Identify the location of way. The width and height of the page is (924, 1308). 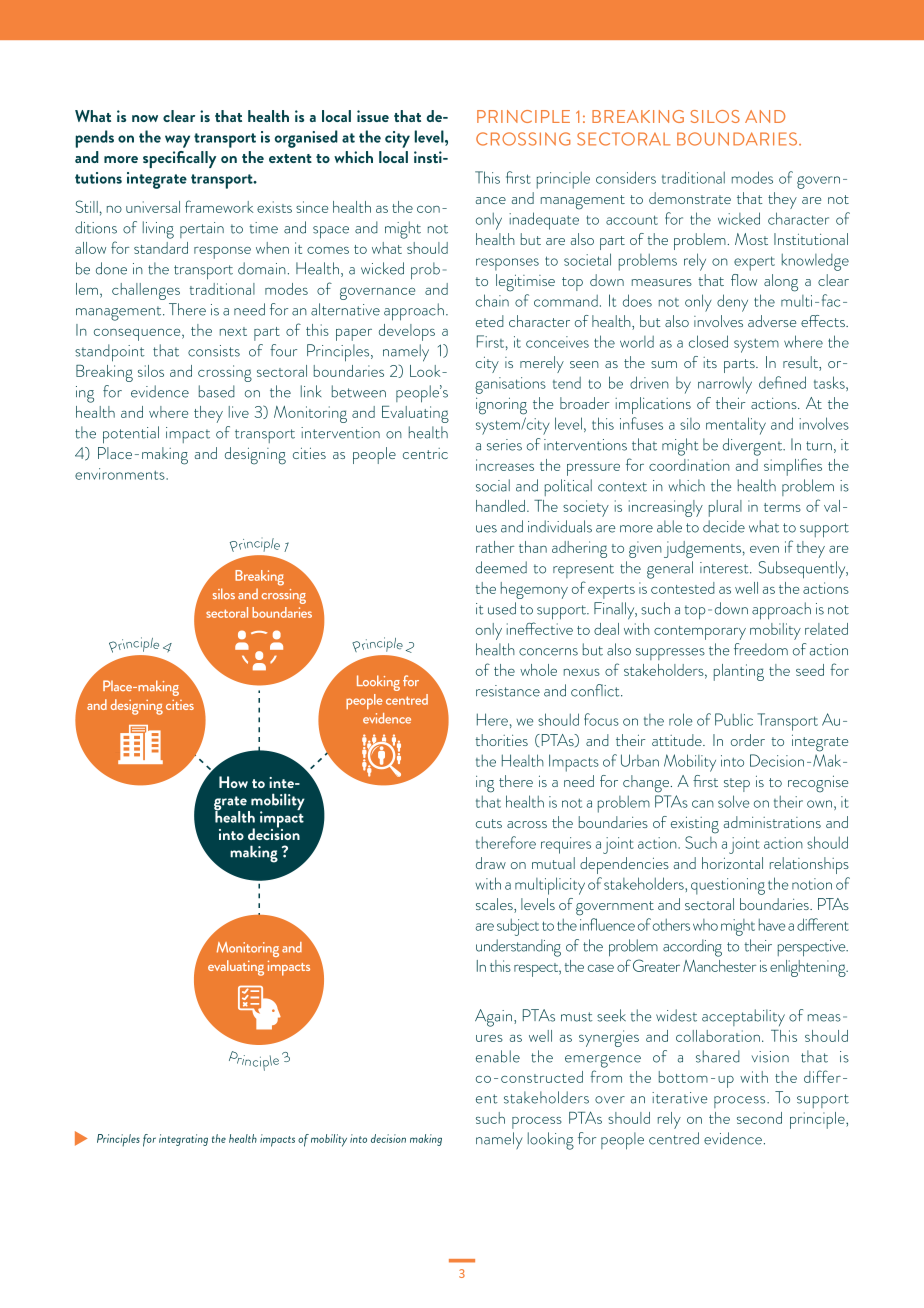
(177, 141).
